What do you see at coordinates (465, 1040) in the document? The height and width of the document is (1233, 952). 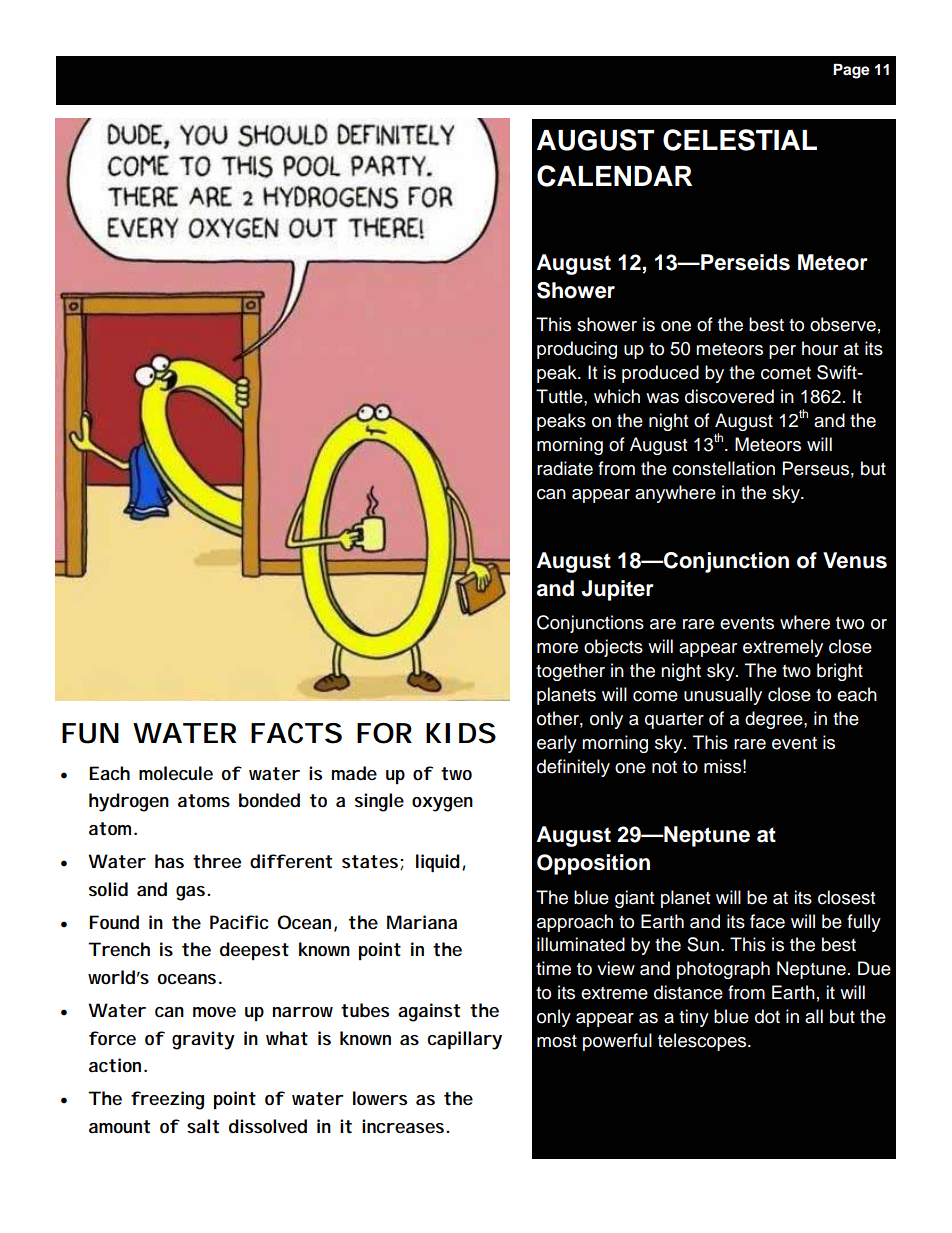 I see `capillary` at bounding box center [465, 1040].
